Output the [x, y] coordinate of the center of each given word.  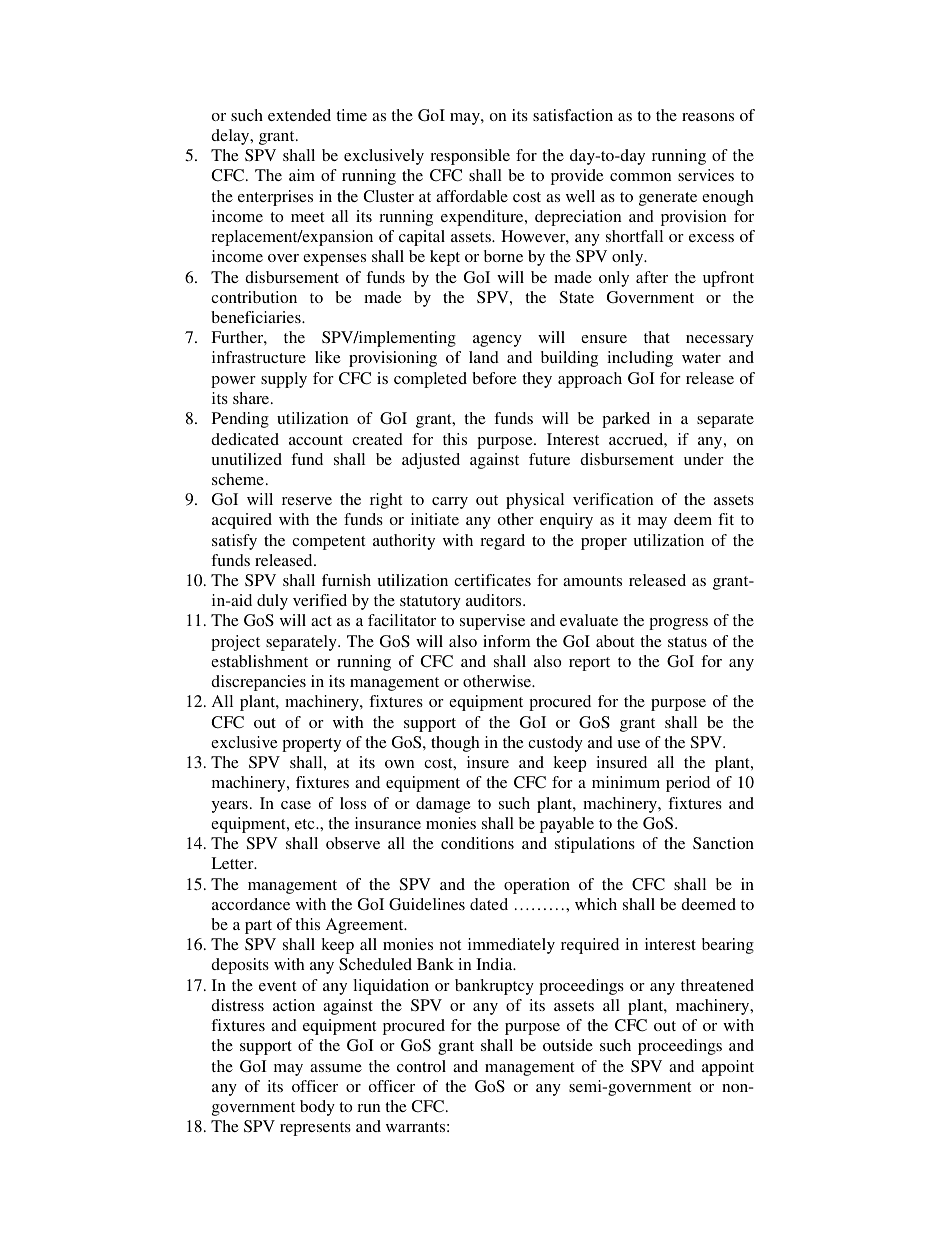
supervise [492, 622]
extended [299, 115]
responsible [470, 157]
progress [678, 624]
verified [320, 600]
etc [306, 824]
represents [315, 1129]
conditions [477, 843]
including [640, 359]
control [421, 1066]
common [640, 177]
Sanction [723, 843]
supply [284, 380]
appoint [728, 1068]
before [494, 378]
